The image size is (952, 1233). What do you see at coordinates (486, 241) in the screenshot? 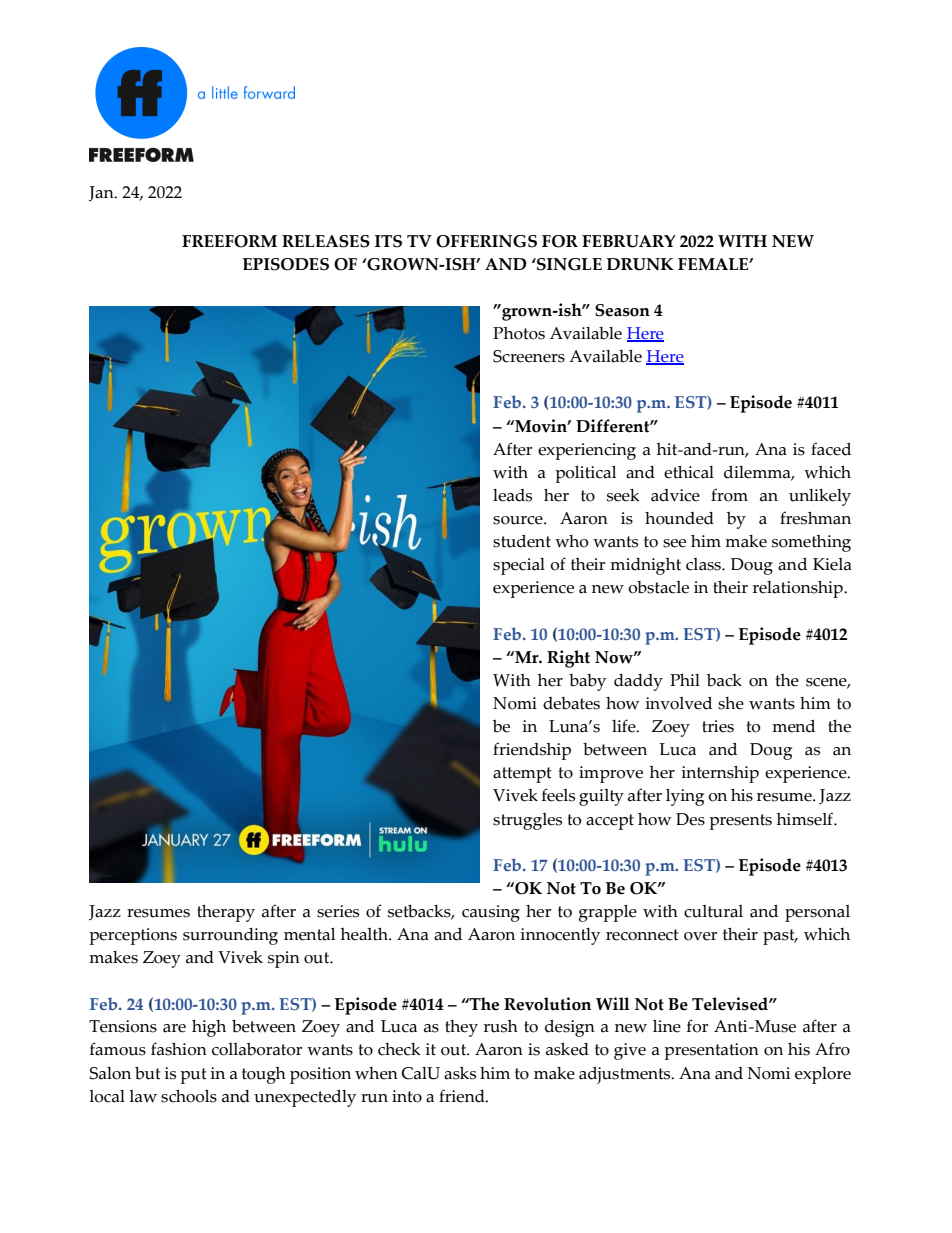
I see `OFFERINGS` at bounding box center [486, 241].
